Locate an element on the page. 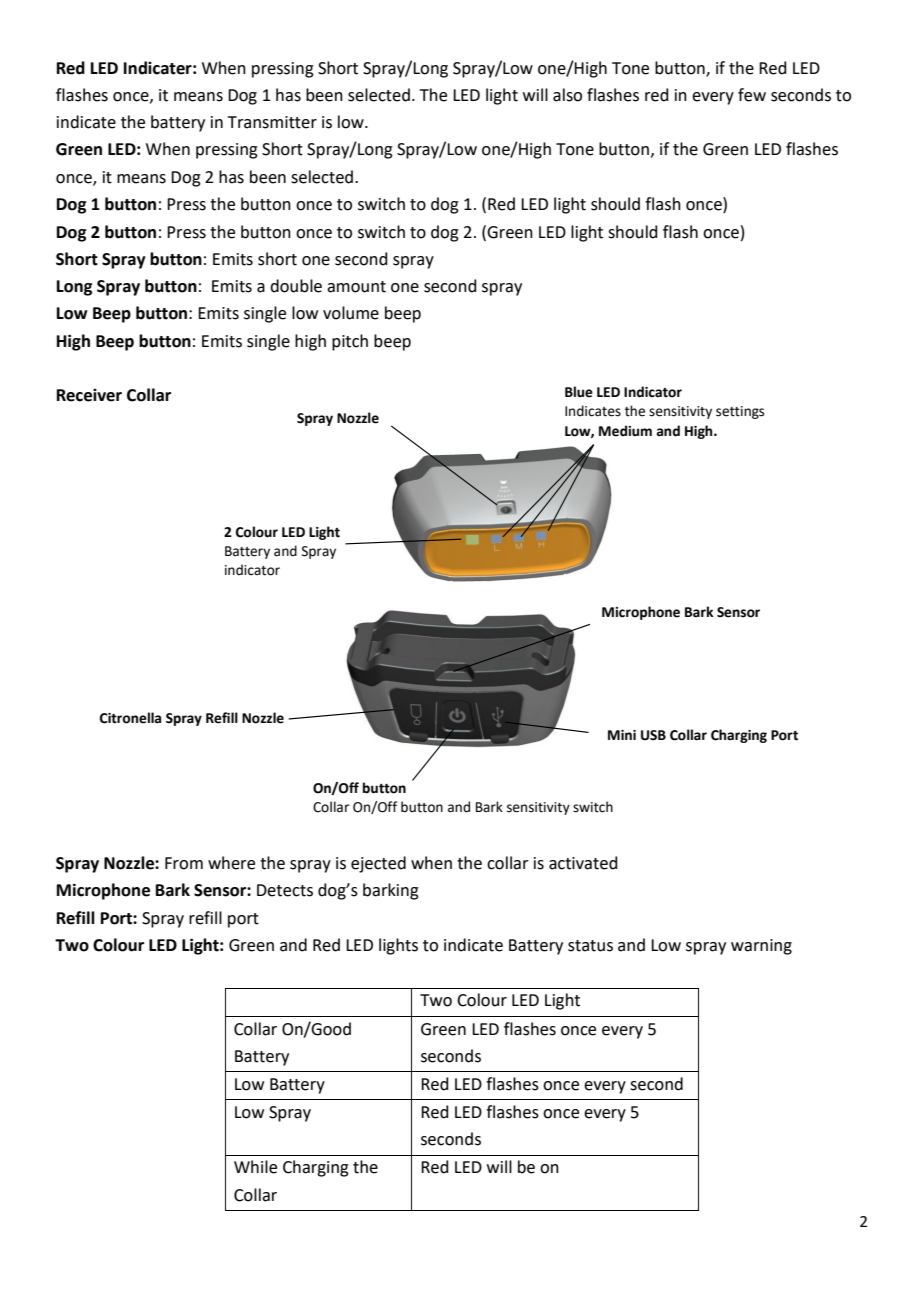 The image size is (924, 1308). warning is located at coordinates (761, 947).
